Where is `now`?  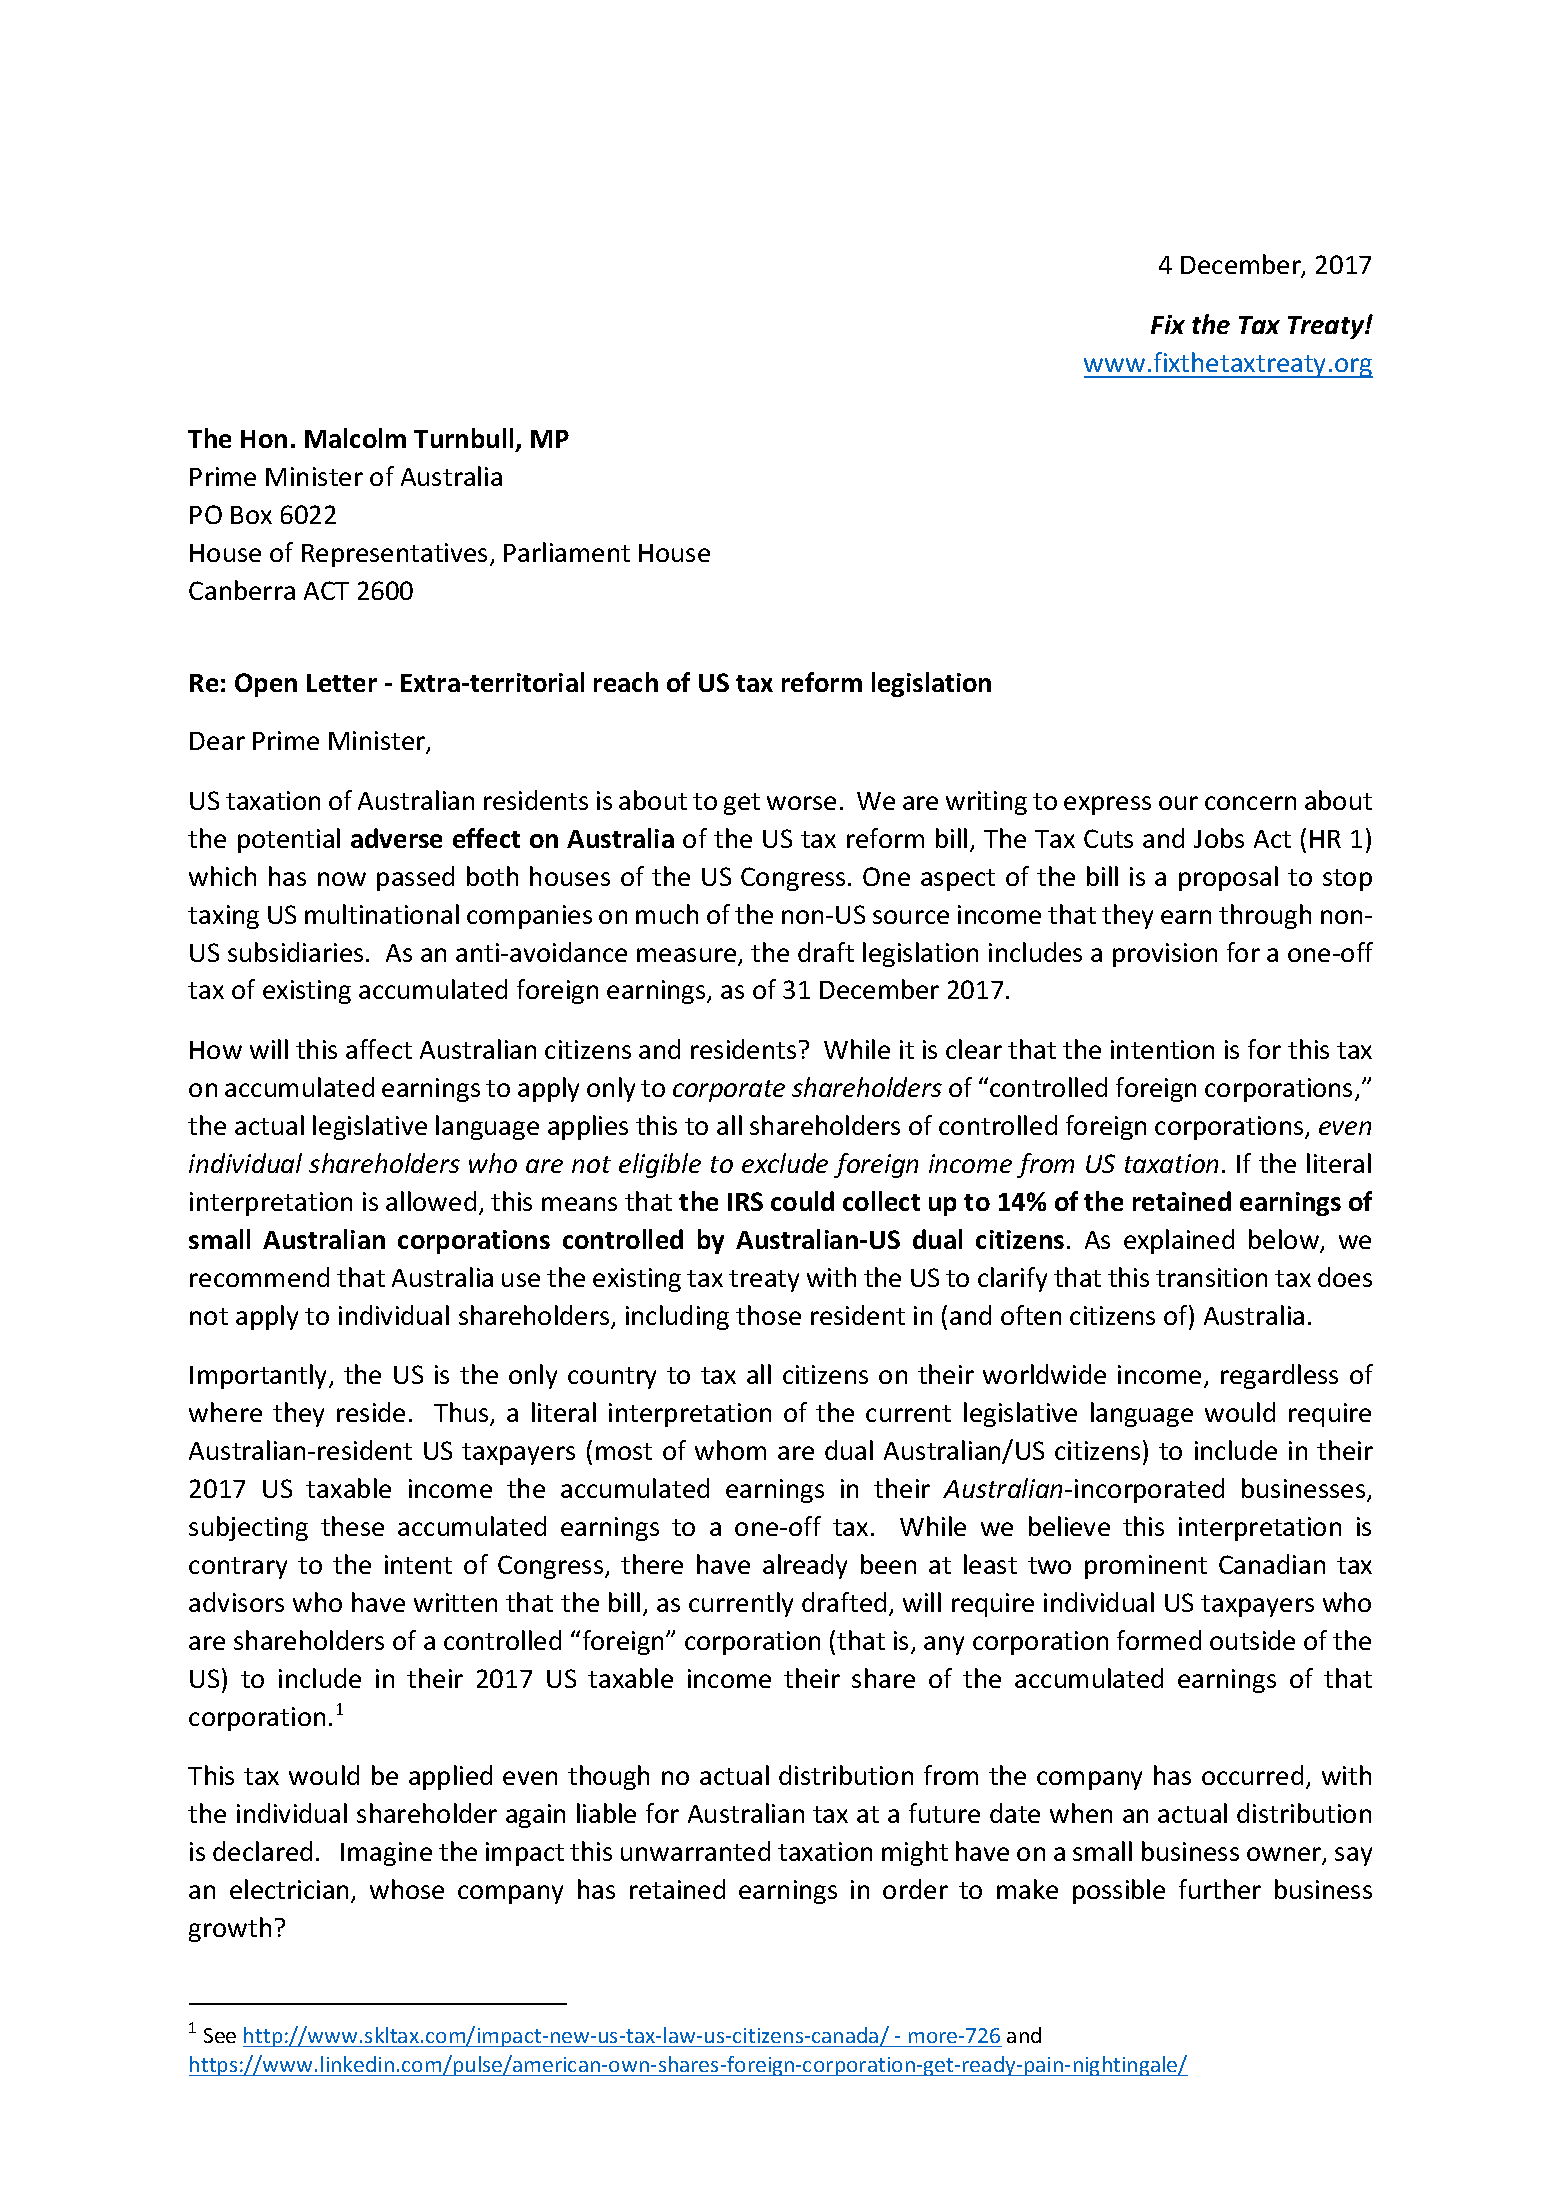 now is located at coordinates (342, 879).
